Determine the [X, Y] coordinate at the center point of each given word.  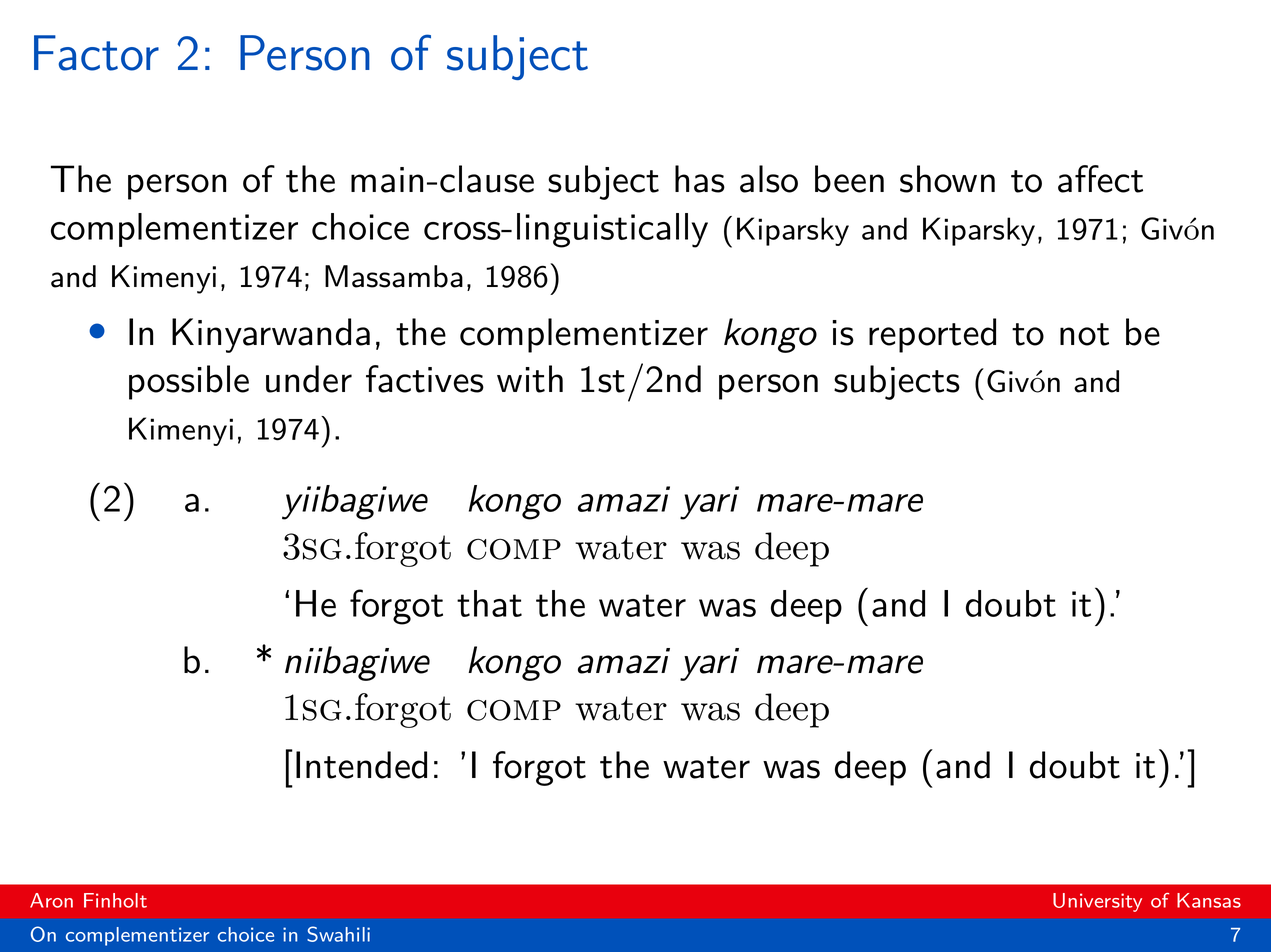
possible [189, 382]
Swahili [338, 934]
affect [1100, 179]
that [489, 603]
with [530, 379]
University [1097, 902]
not [1084, 334]
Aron [51, 900]
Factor [96, 53]
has [700, 179]
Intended [361, 765]
